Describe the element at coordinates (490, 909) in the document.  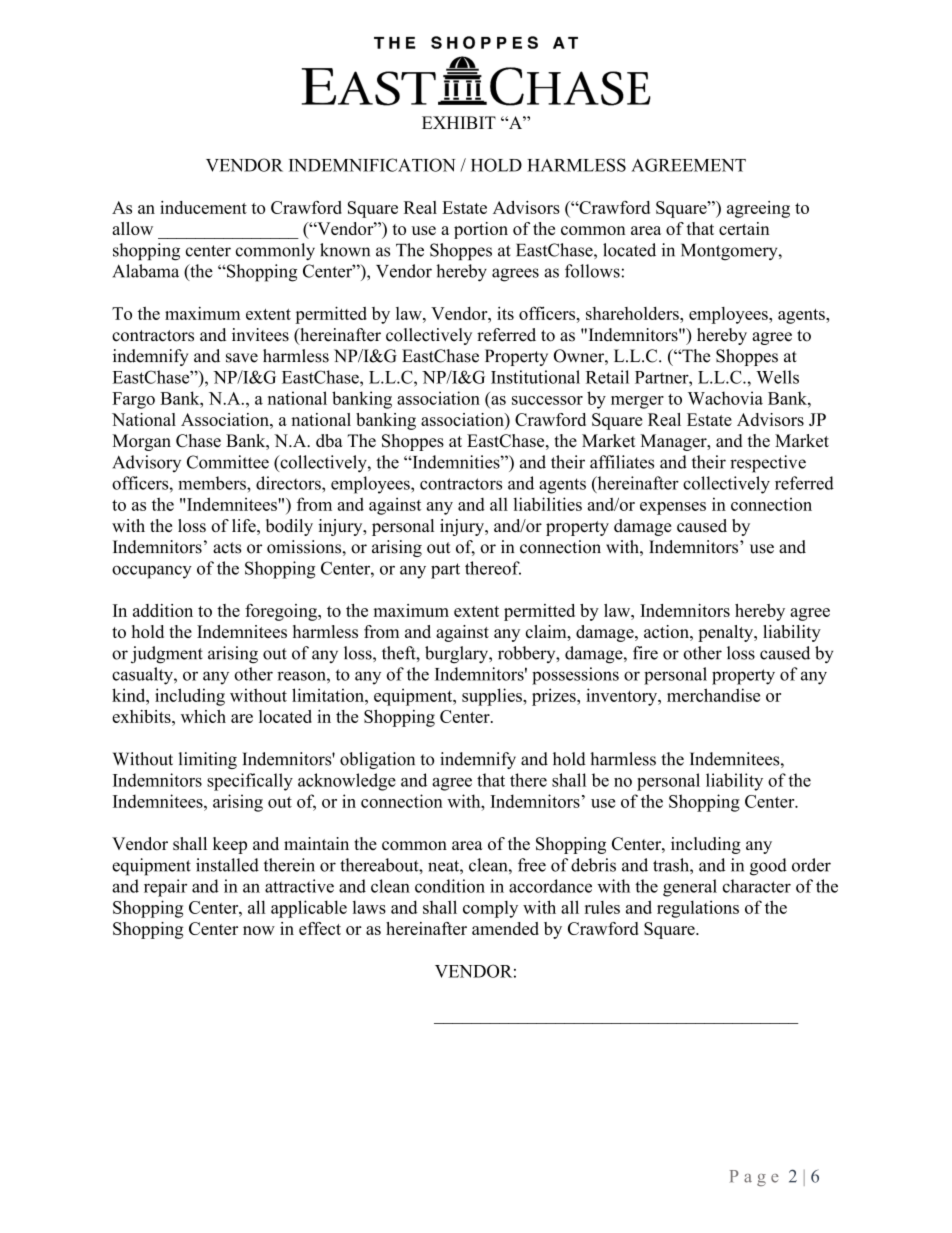
I see `comply` at that location.
